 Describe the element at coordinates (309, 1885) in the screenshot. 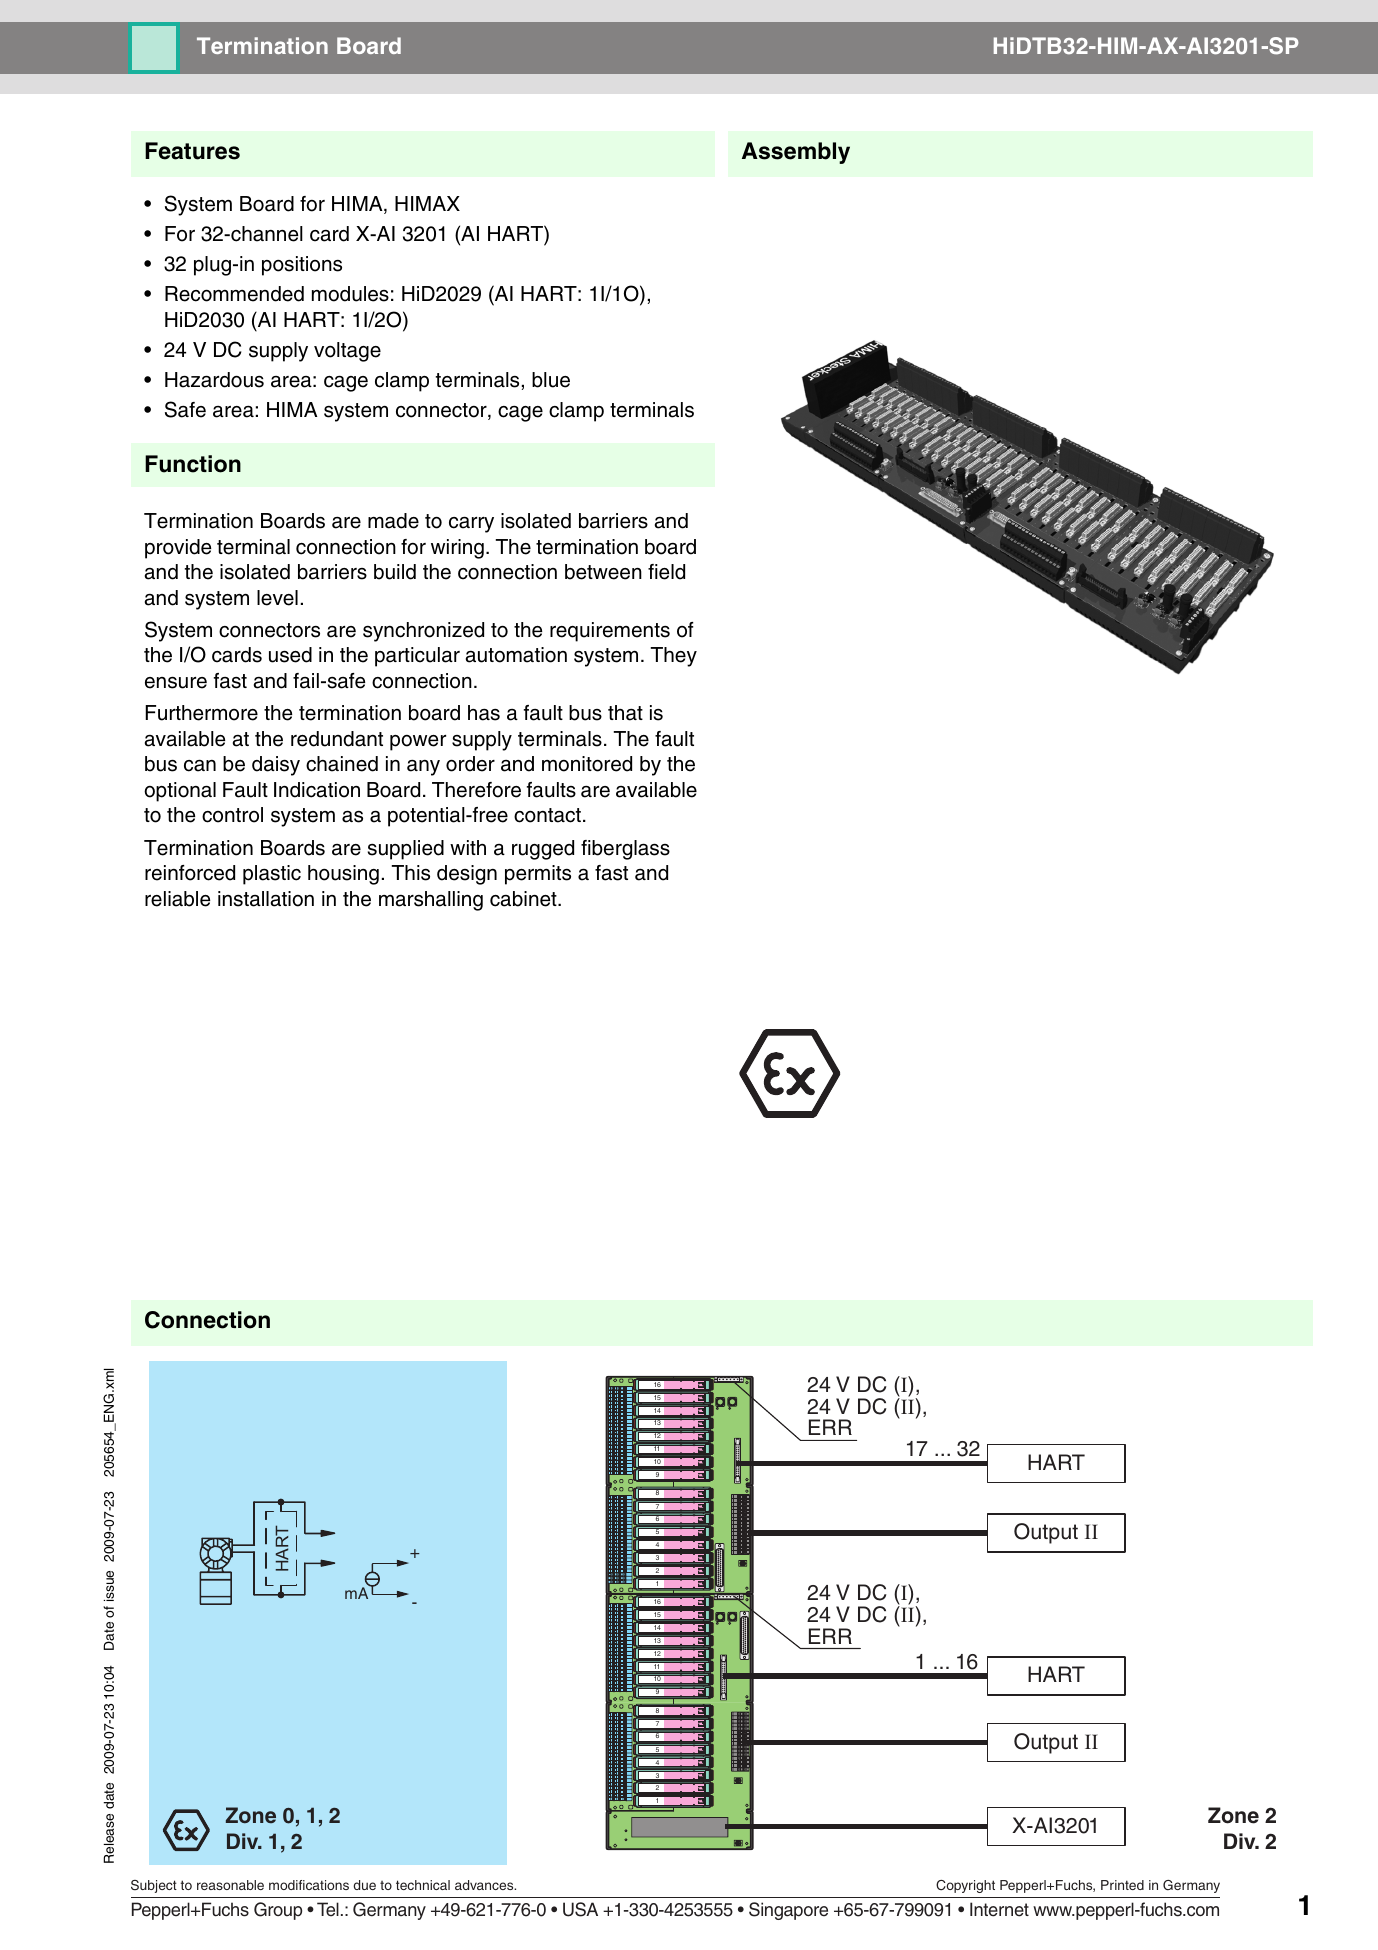

I see `modifications` at that location.
